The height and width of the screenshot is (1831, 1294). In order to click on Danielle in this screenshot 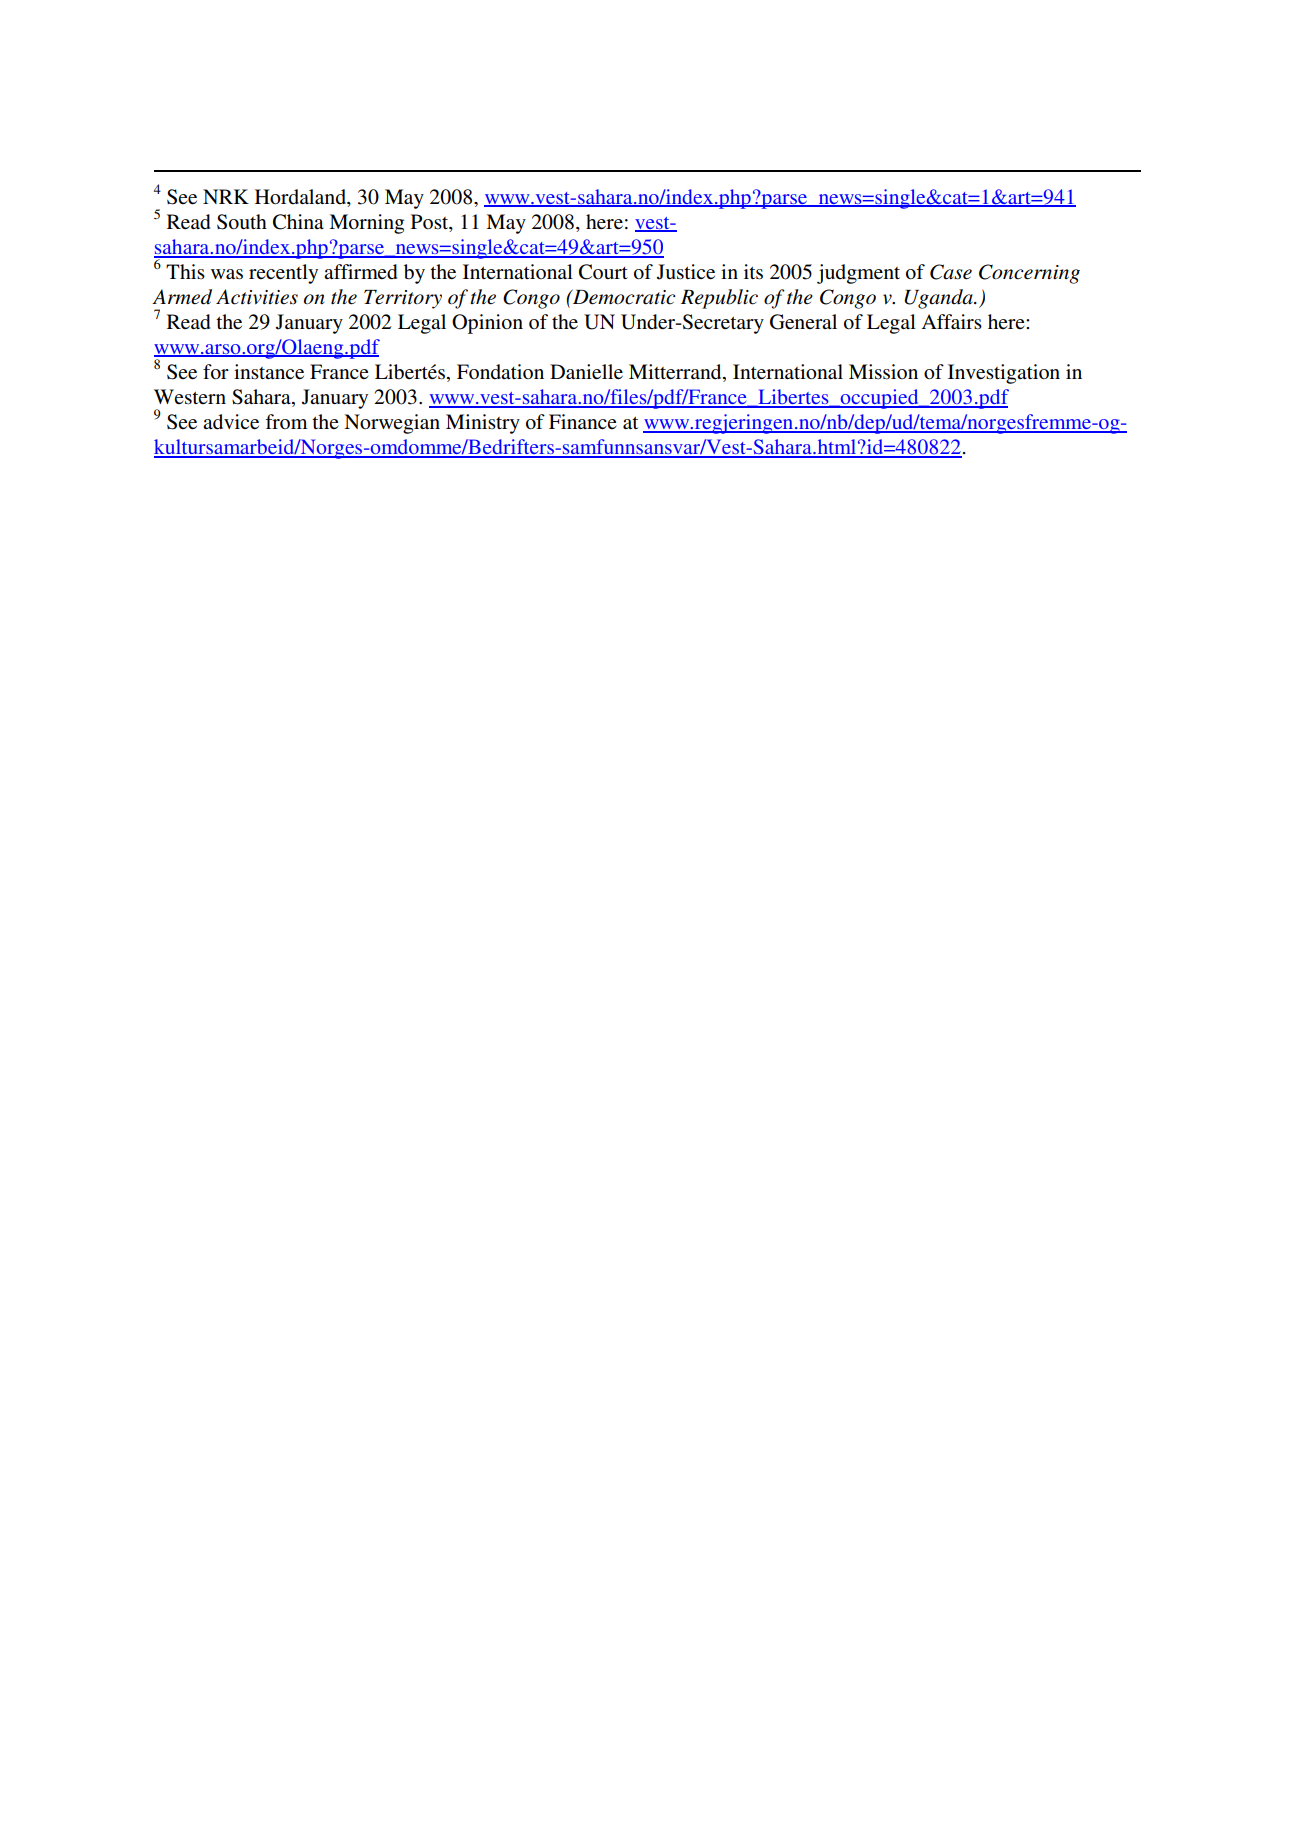, I will do `click(586, 372)`.
